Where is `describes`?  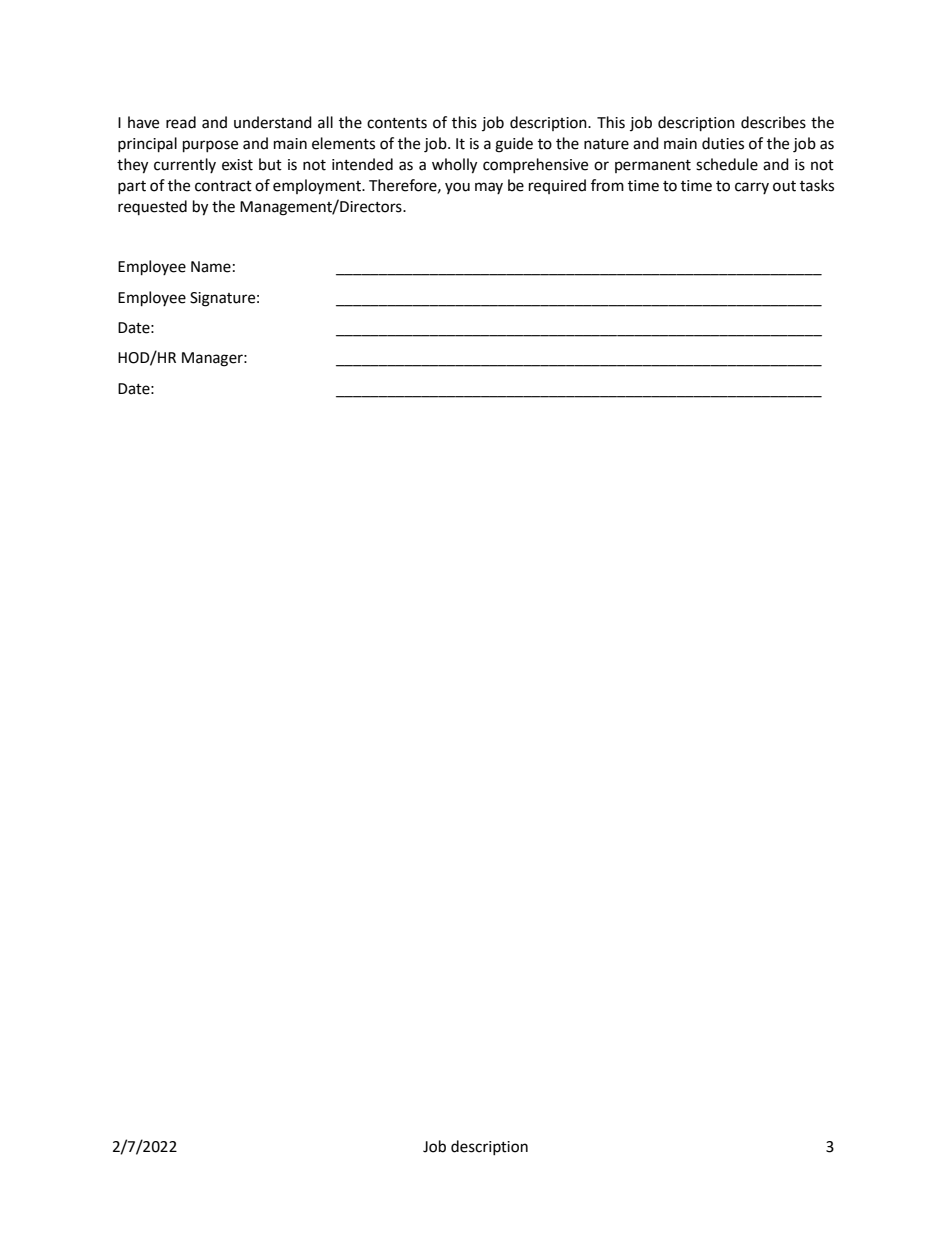 describes is located at coordinates (773, 122).
